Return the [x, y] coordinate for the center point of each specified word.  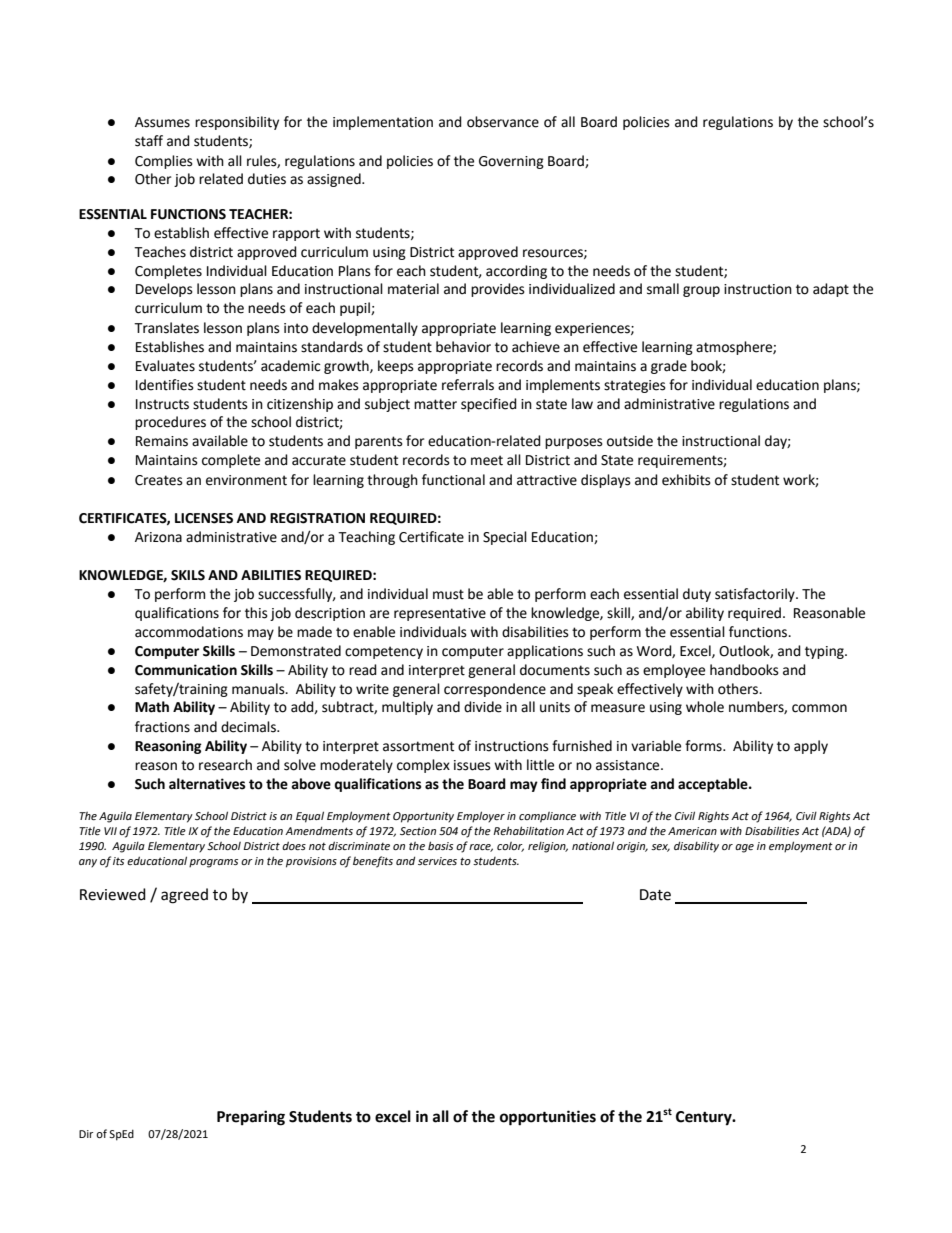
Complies [164, 162]
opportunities [548, 1118]
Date [655, 895]
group [701, 291]
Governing [511, 162]
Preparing [251, 1118]
